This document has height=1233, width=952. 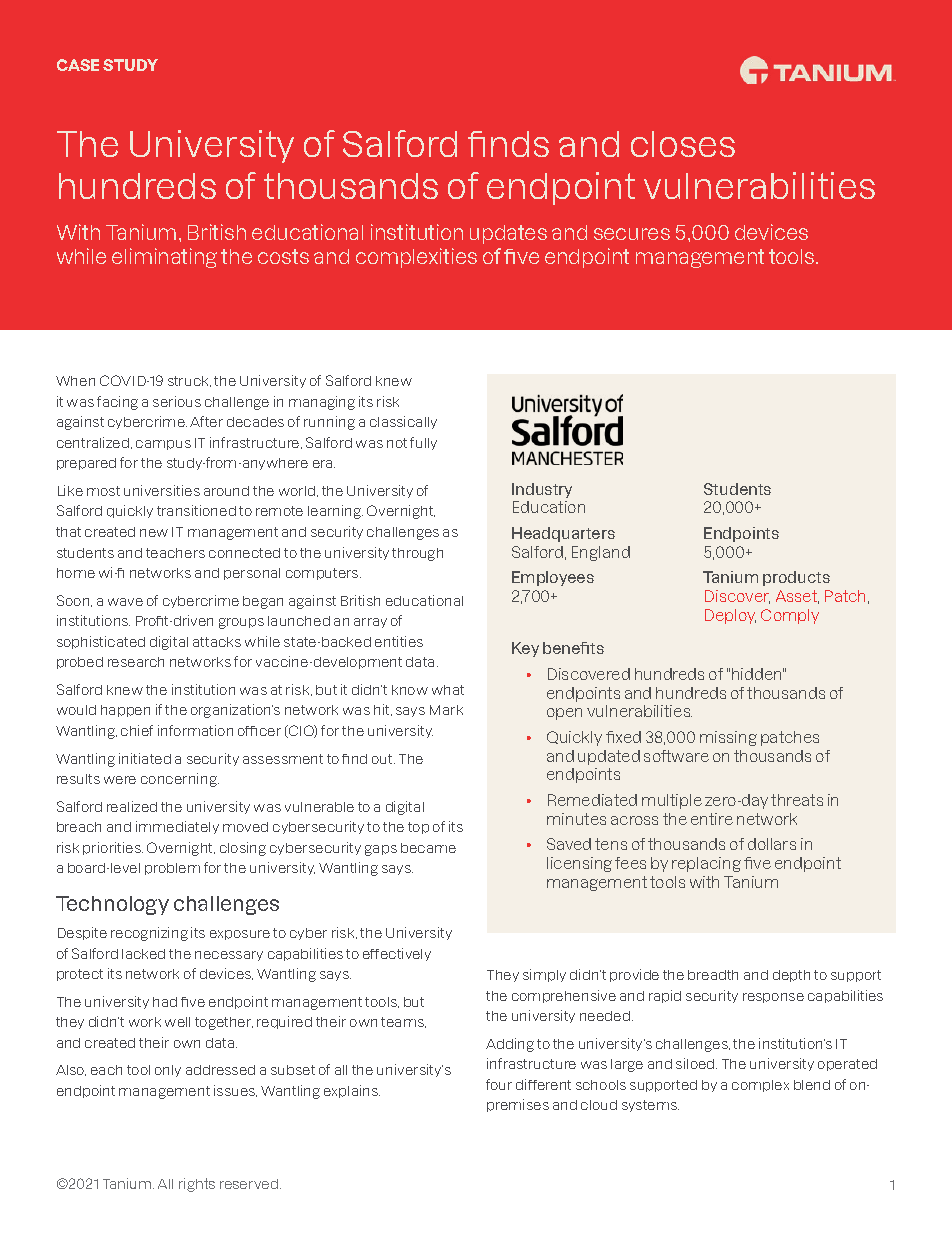 I want to click on replacing, so click(x=706, y=864).
